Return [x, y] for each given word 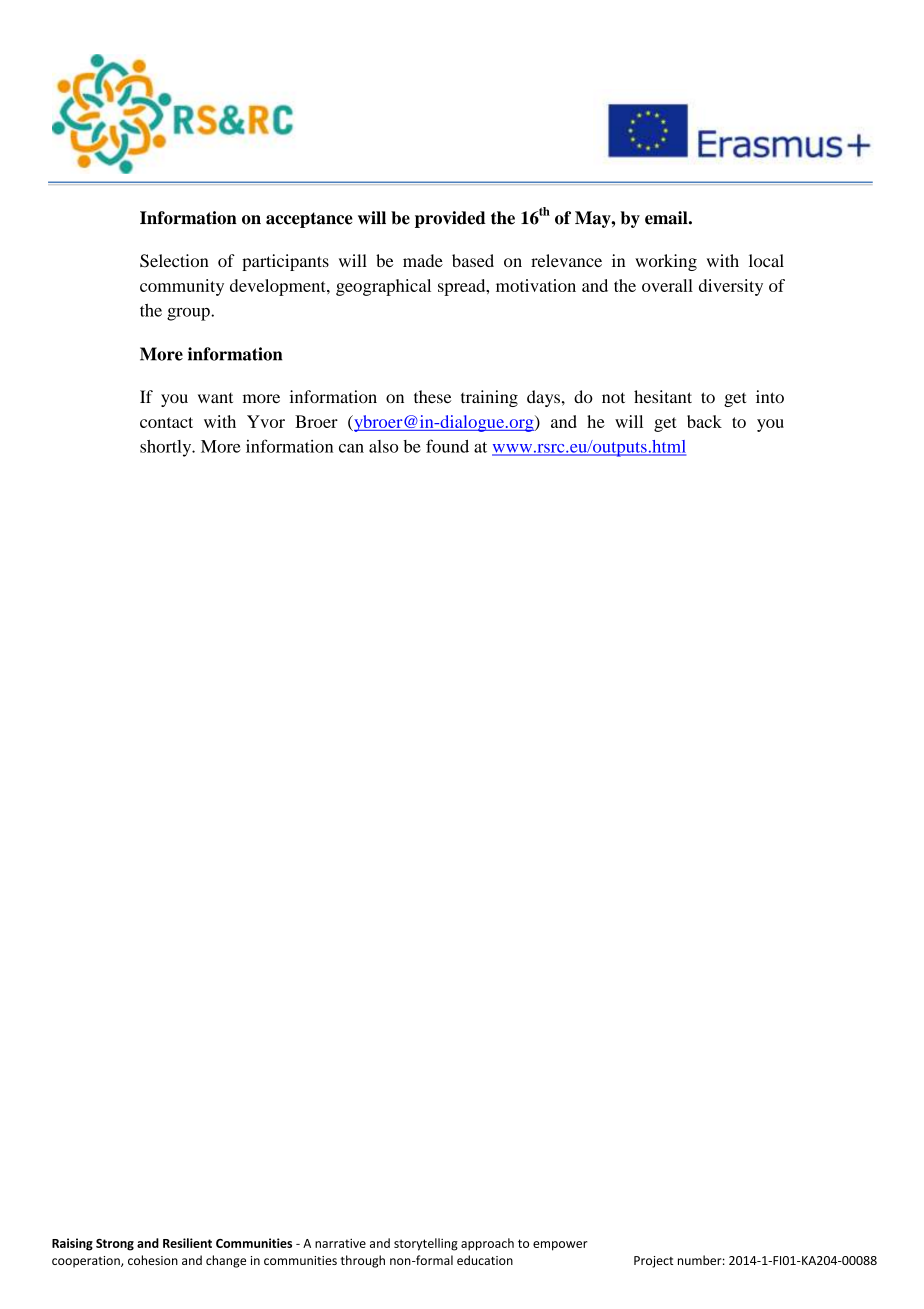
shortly [167, 448]
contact [166, 422]
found [447, 446]
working [666, 262]
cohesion [153, 1260]
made [423, 260]
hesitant [663, 397]
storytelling [426, 1244]
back [704, 421]
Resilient [187, 1243]
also [383, 446]
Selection [174, 261]
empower [560, 1246]
